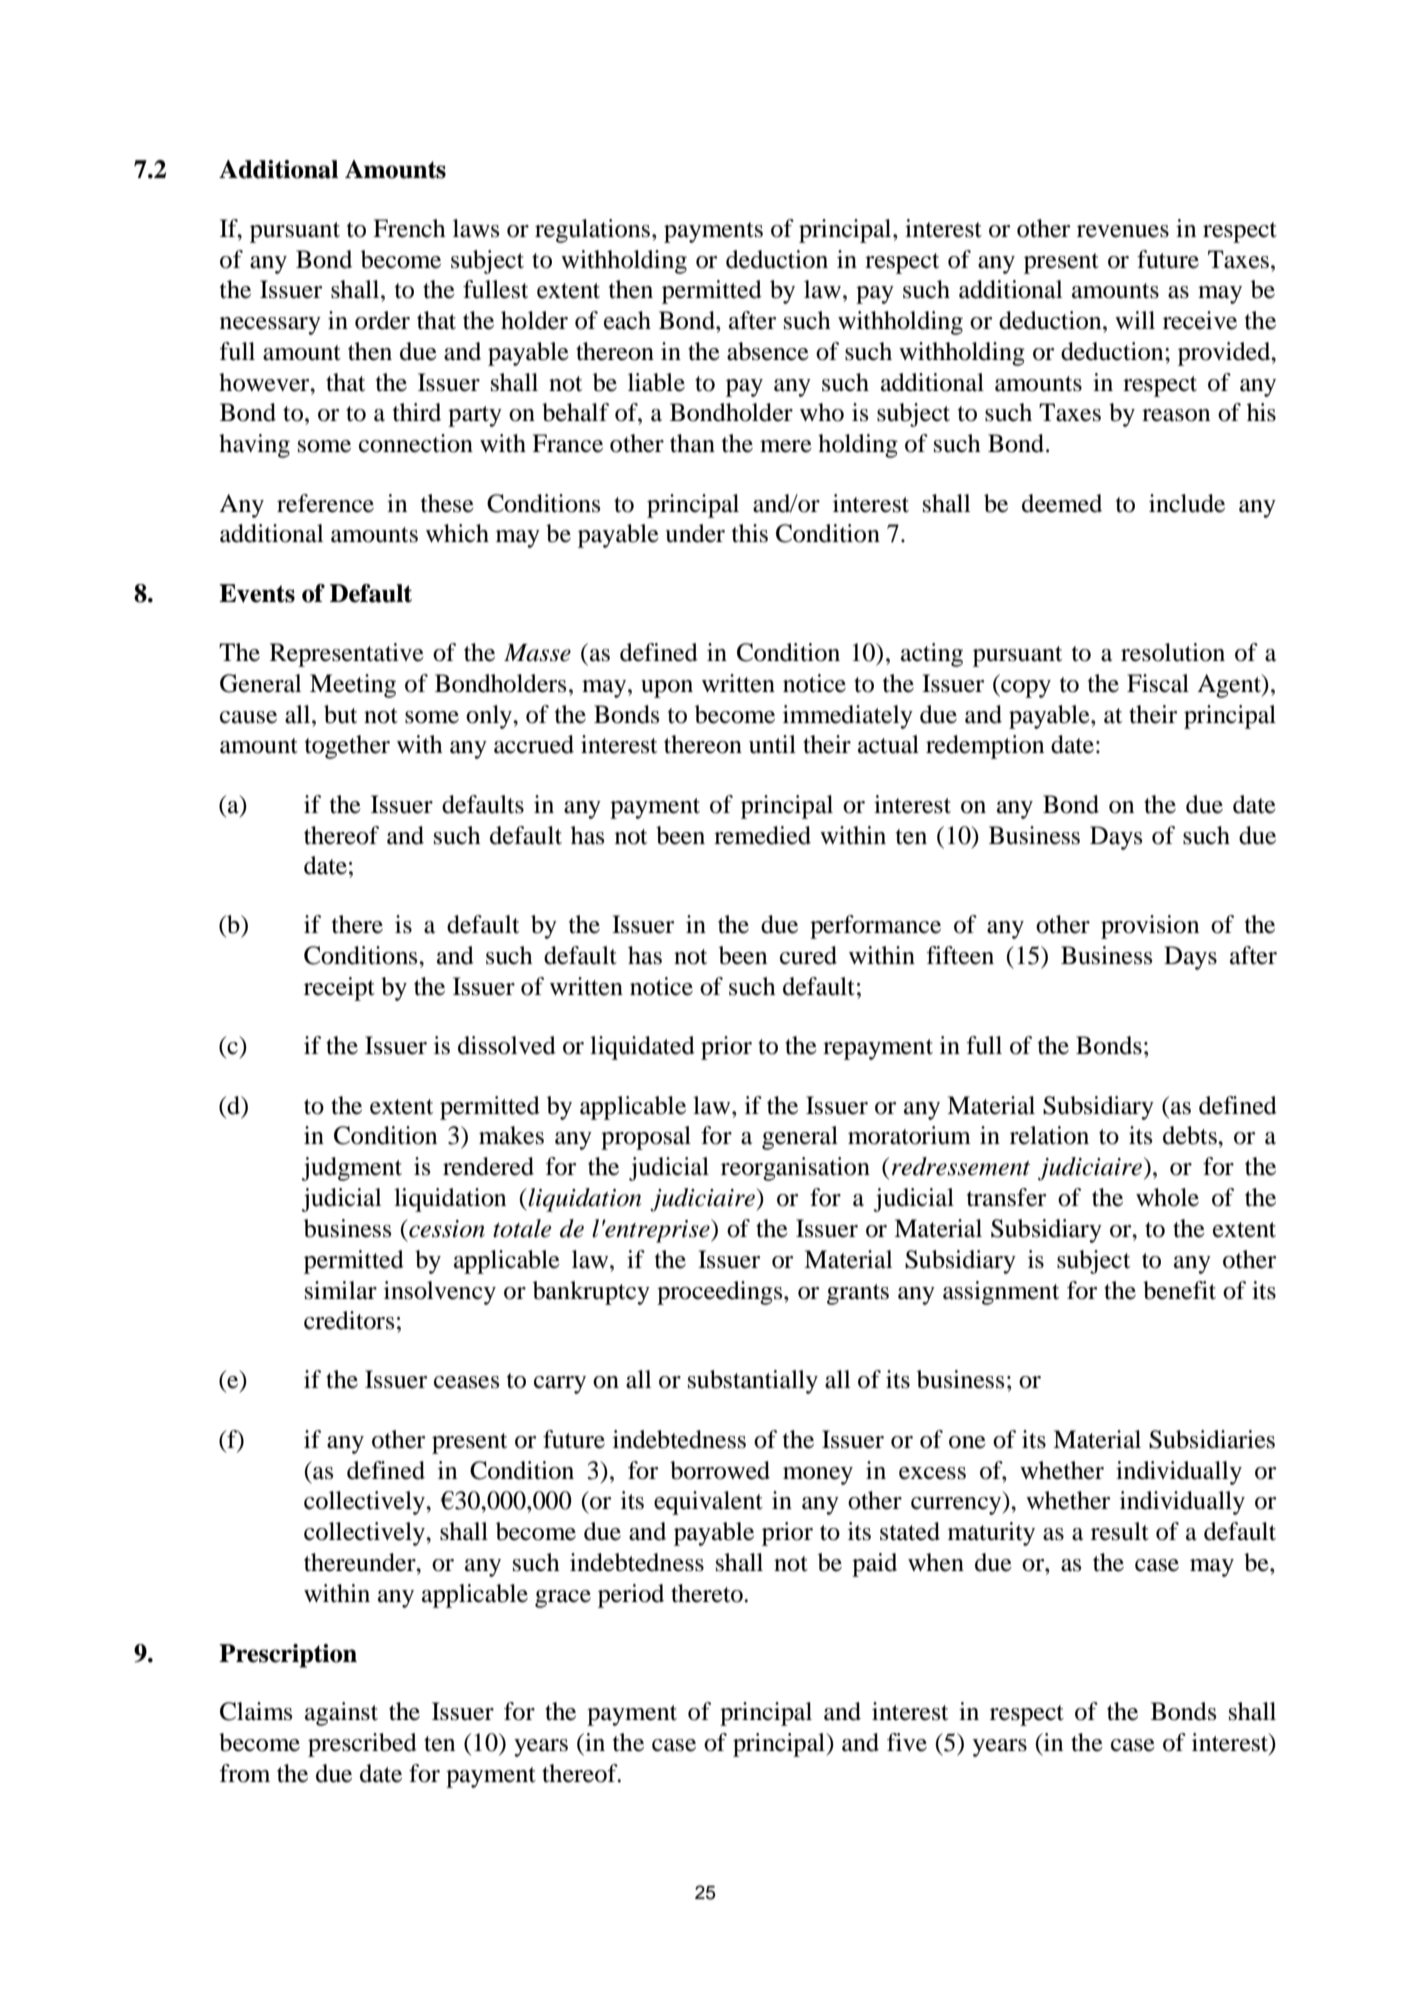 This screenshot has width=1411, height=1995. I want to click on order, so click(382, 320).
